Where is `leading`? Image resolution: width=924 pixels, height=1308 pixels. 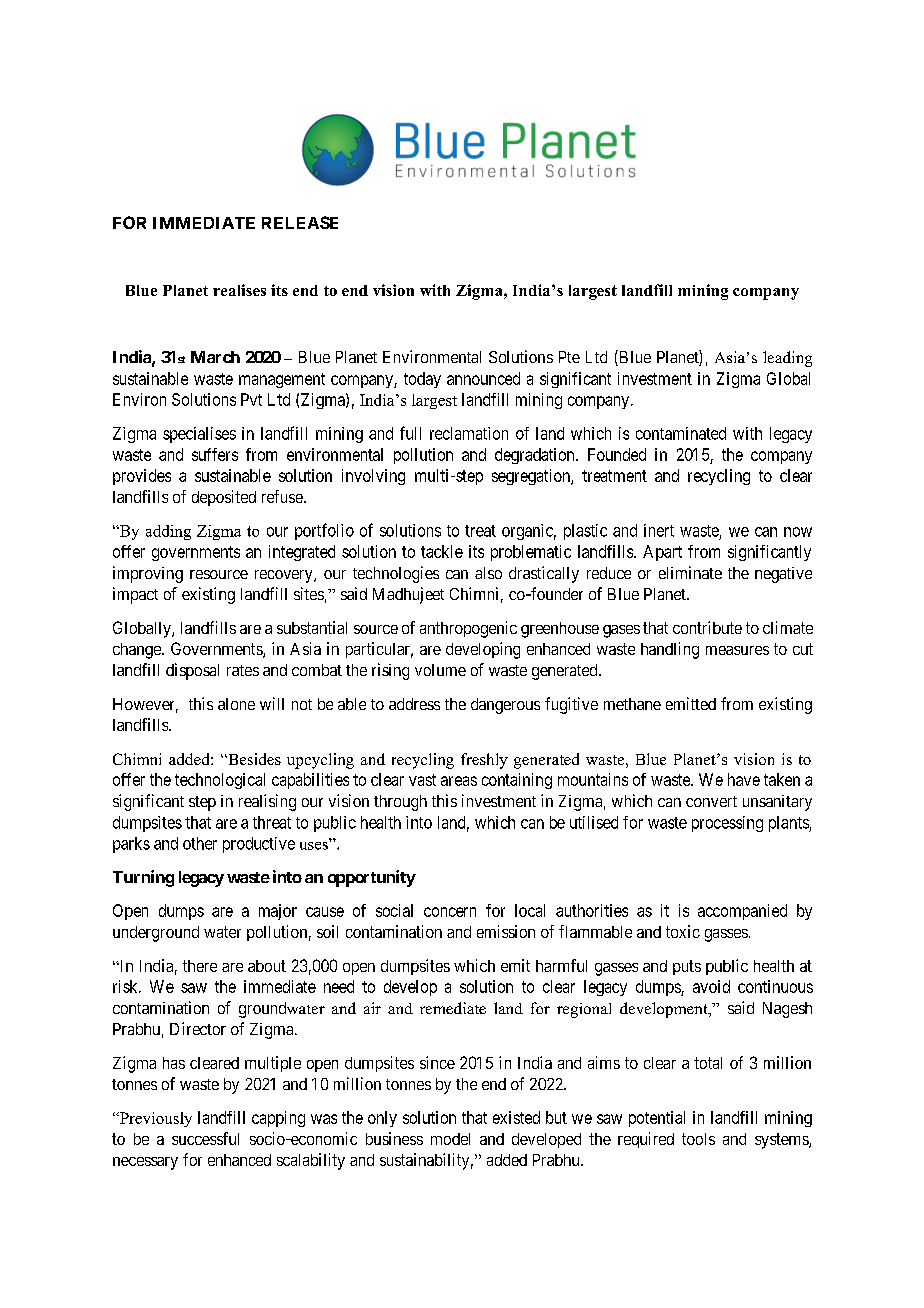 leading is located at coordinates (787, 359).
